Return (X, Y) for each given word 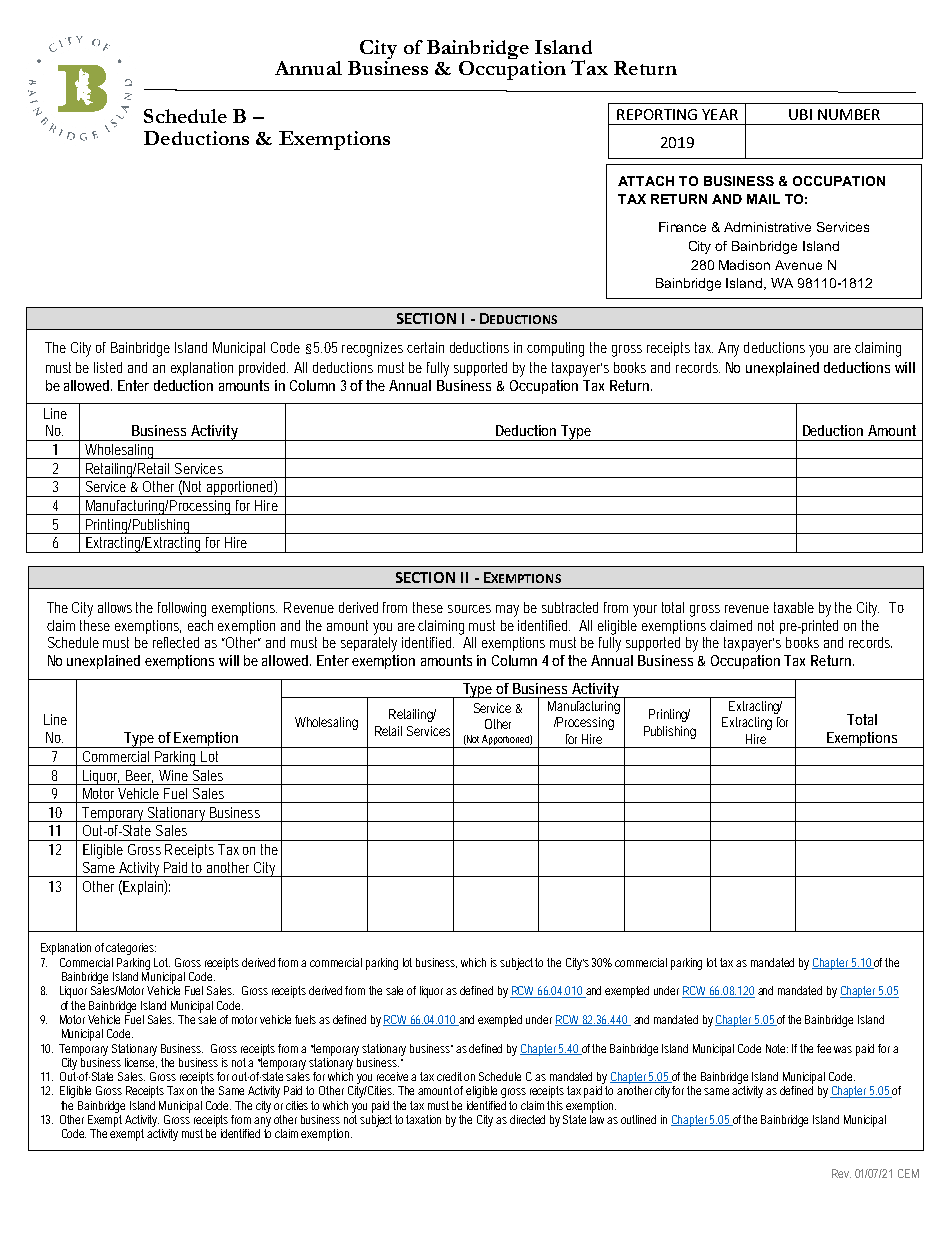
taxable (794, 607)
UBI (800, 114)
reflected (176, 642)
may (507, 611)
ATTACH (646, 181)
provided (263, 369)
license (141, 1061)
